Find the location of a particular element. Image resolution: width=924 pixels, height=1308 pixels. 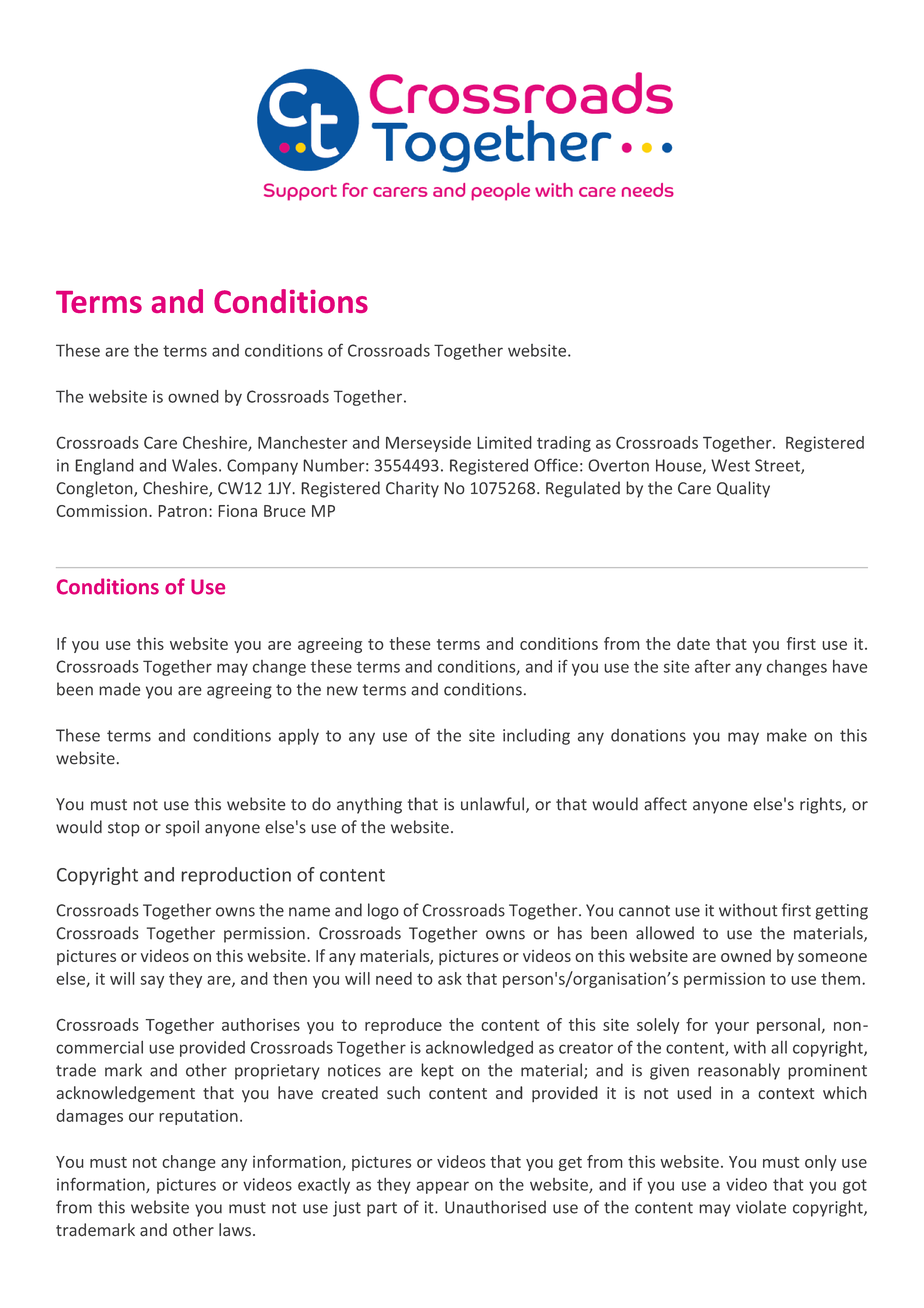

acknowledged is located at coordinates (479, 1049).
